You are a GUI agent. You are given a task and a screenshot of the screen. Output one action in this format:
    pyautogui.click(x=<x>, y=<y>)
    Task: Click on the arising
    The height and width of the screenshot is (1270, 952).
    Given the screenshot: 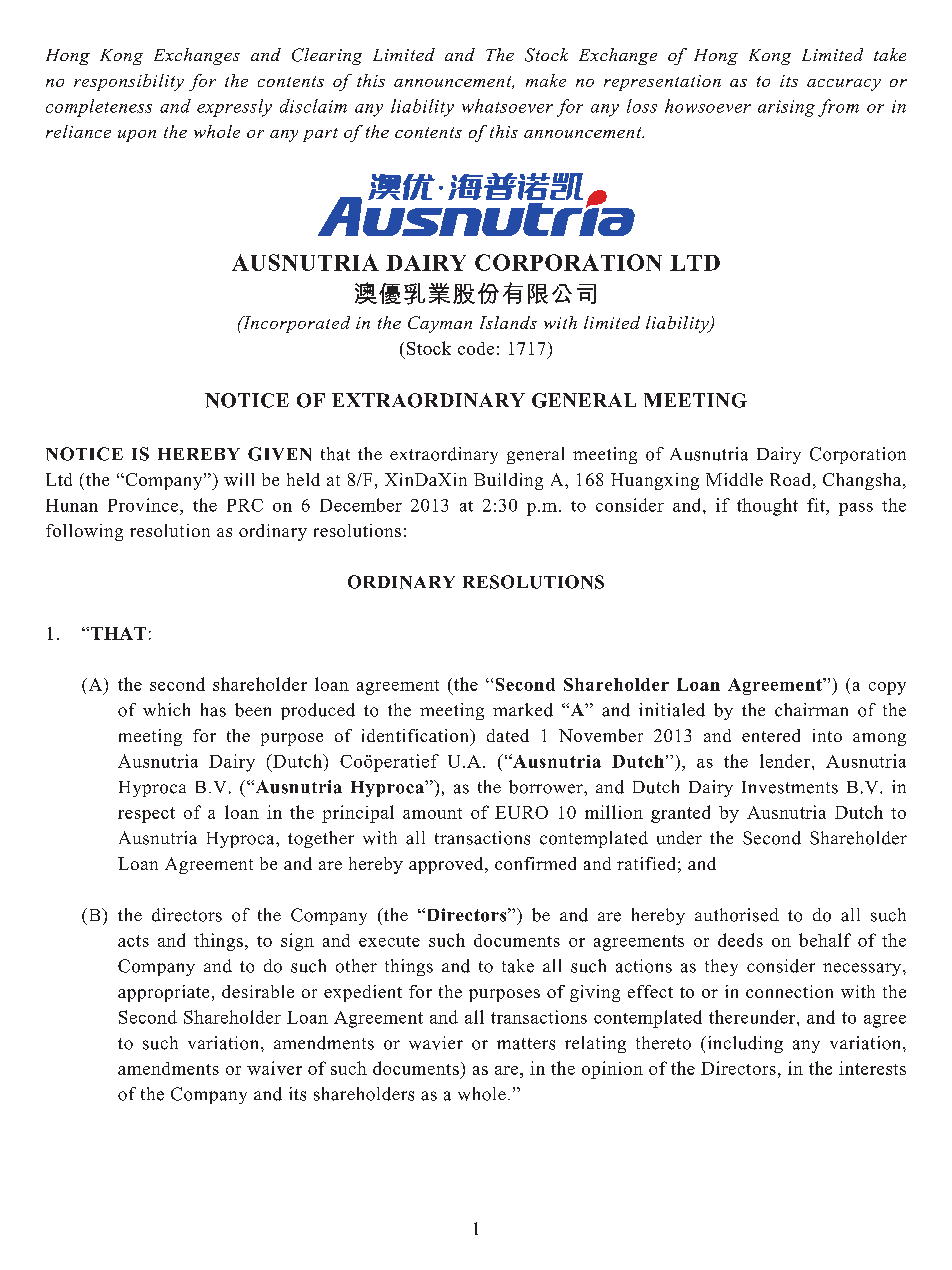 What is the action you would take?
    pyautogui.click(x=786, y=108)
